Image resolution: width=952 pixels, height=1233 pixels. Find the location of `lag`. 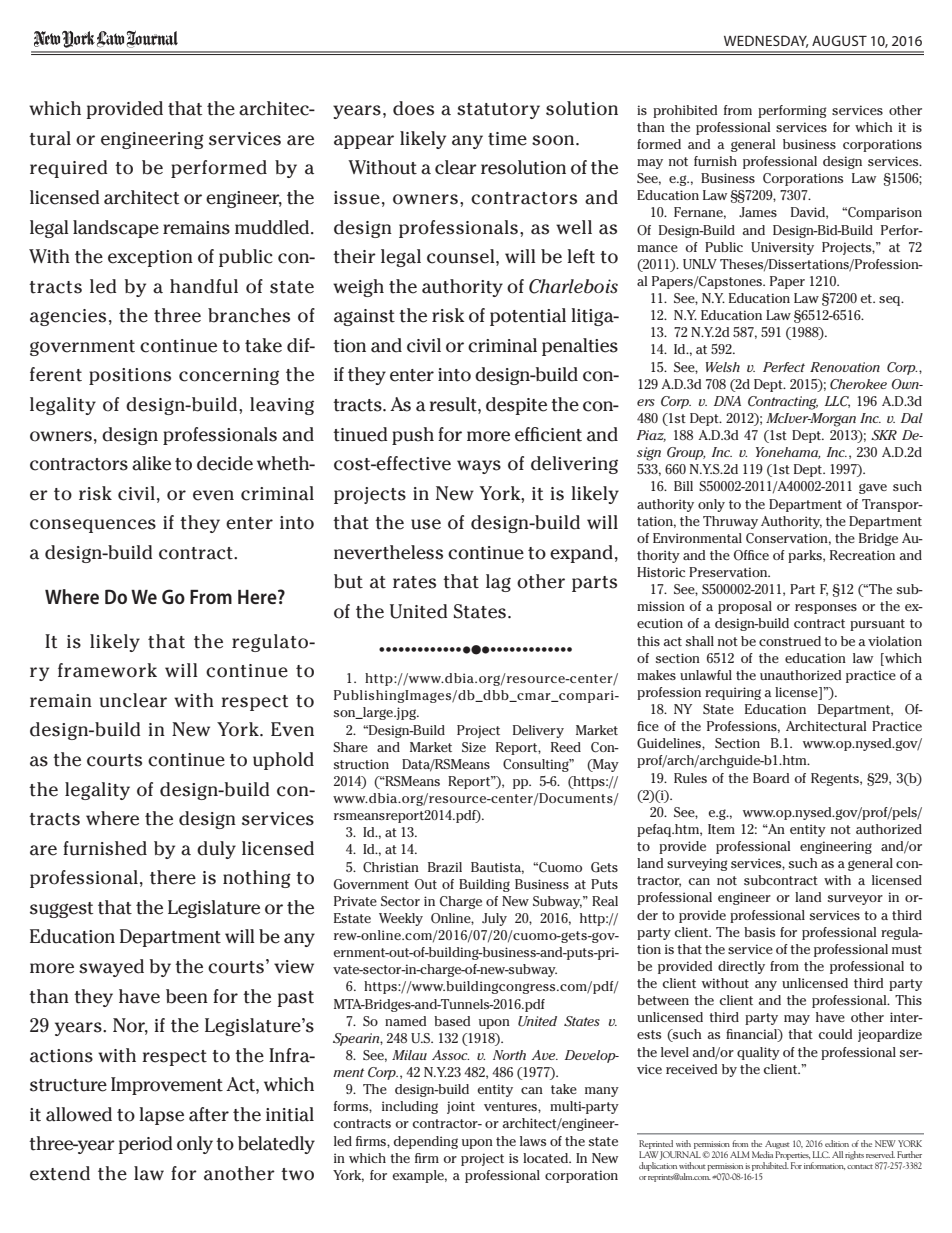

lag is located at coordinates (498, 583).
